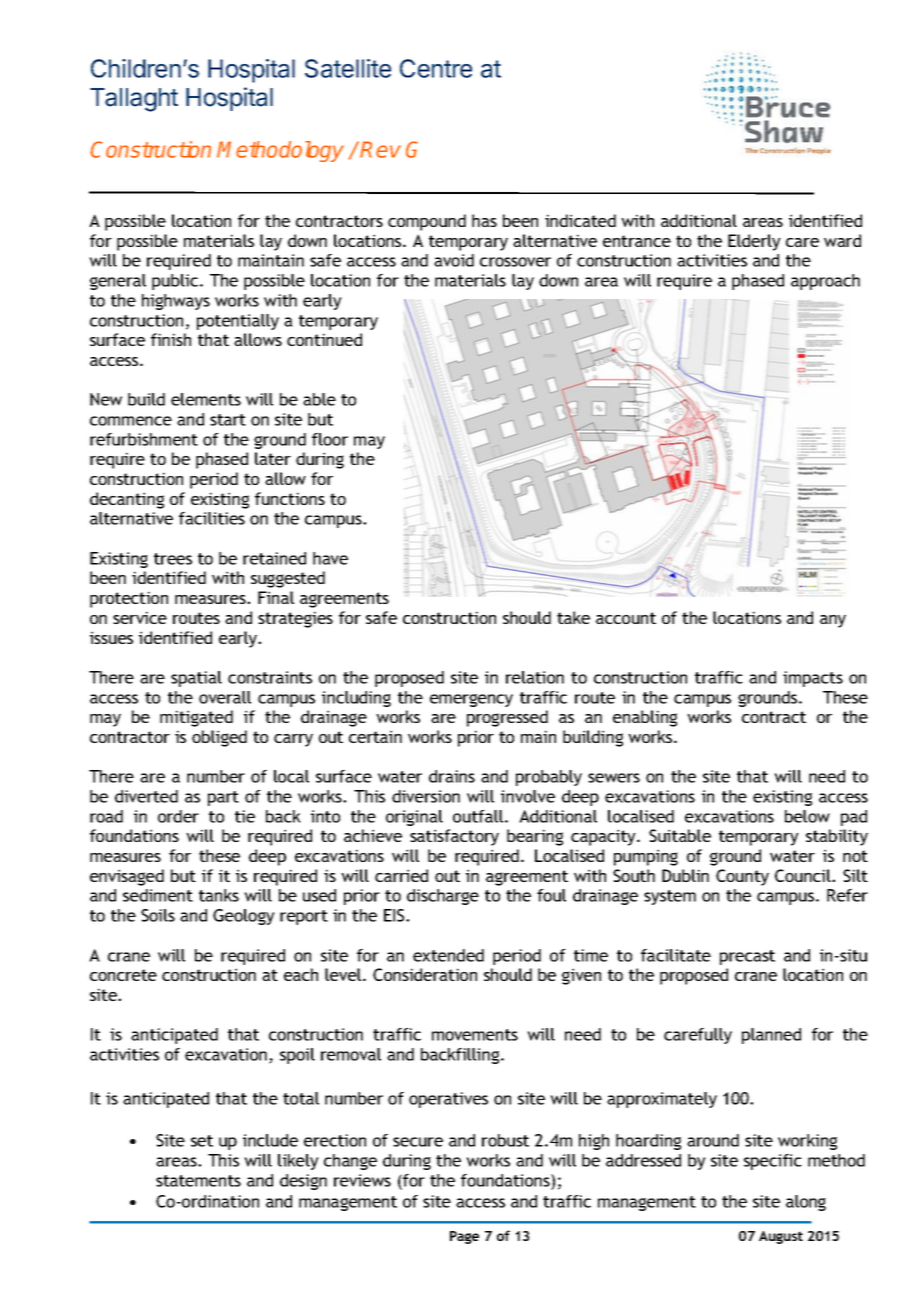 This image has width=924, height=1308. I want to click on Satellite, so click(348, 68).
